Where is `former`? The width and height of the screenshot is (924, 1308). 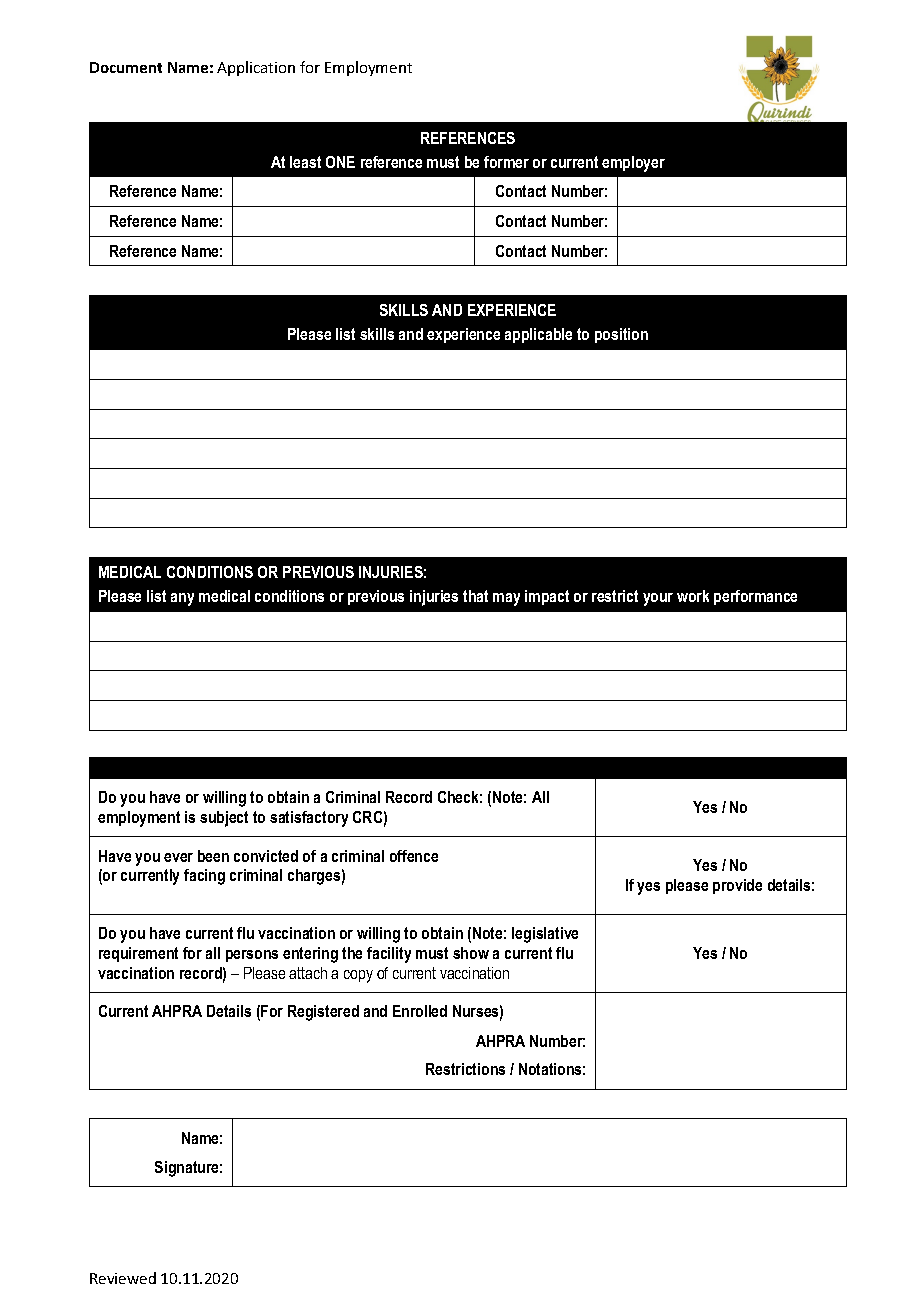
former is located at coordinates (506, 162).
